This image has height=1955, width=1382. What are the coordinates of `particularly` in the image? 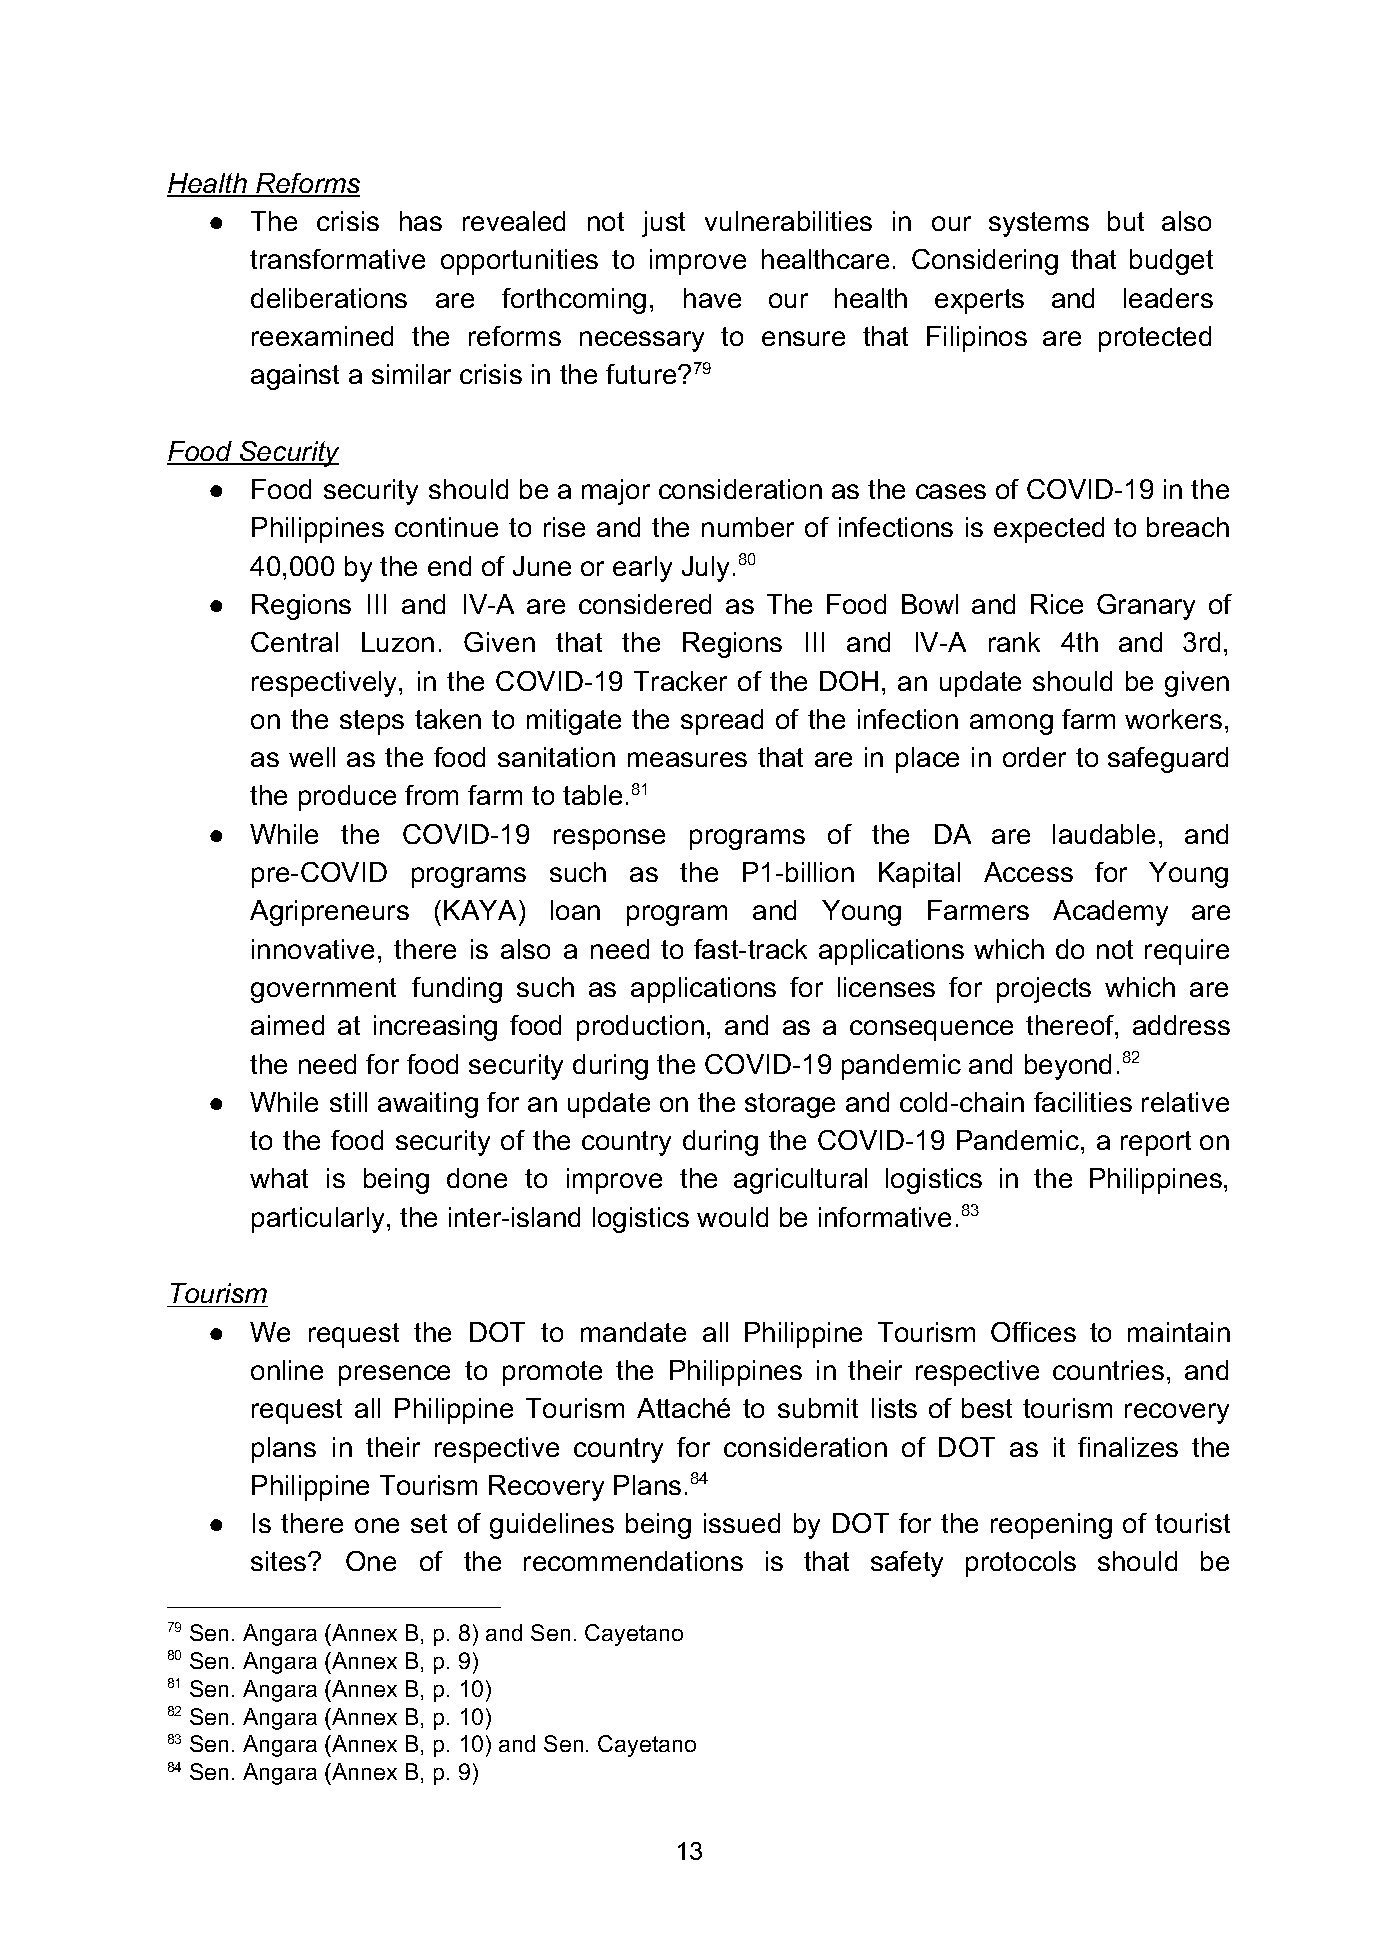 It's located at (318, 1220).
